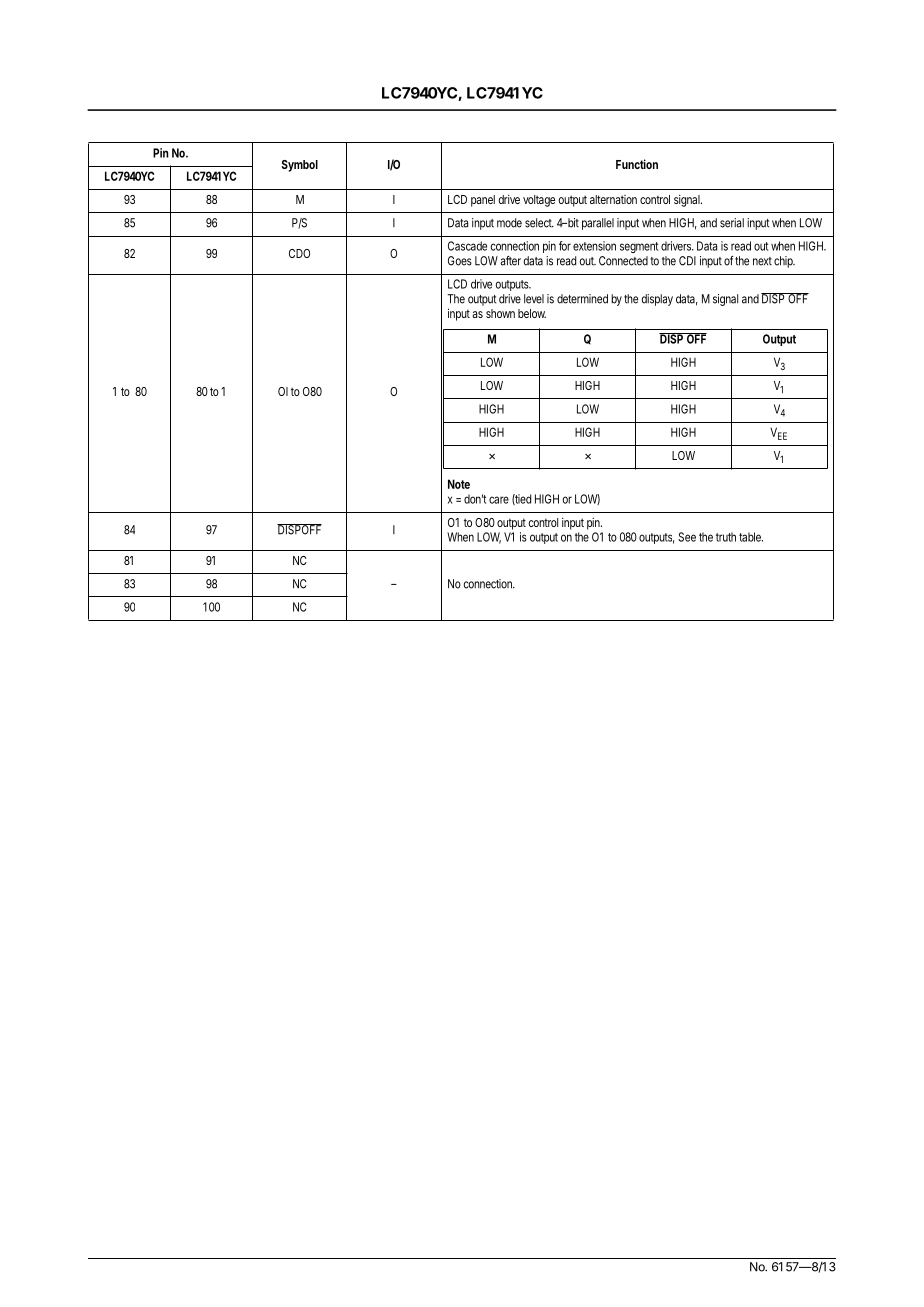  I want to click on Function, so click(637, 164).
